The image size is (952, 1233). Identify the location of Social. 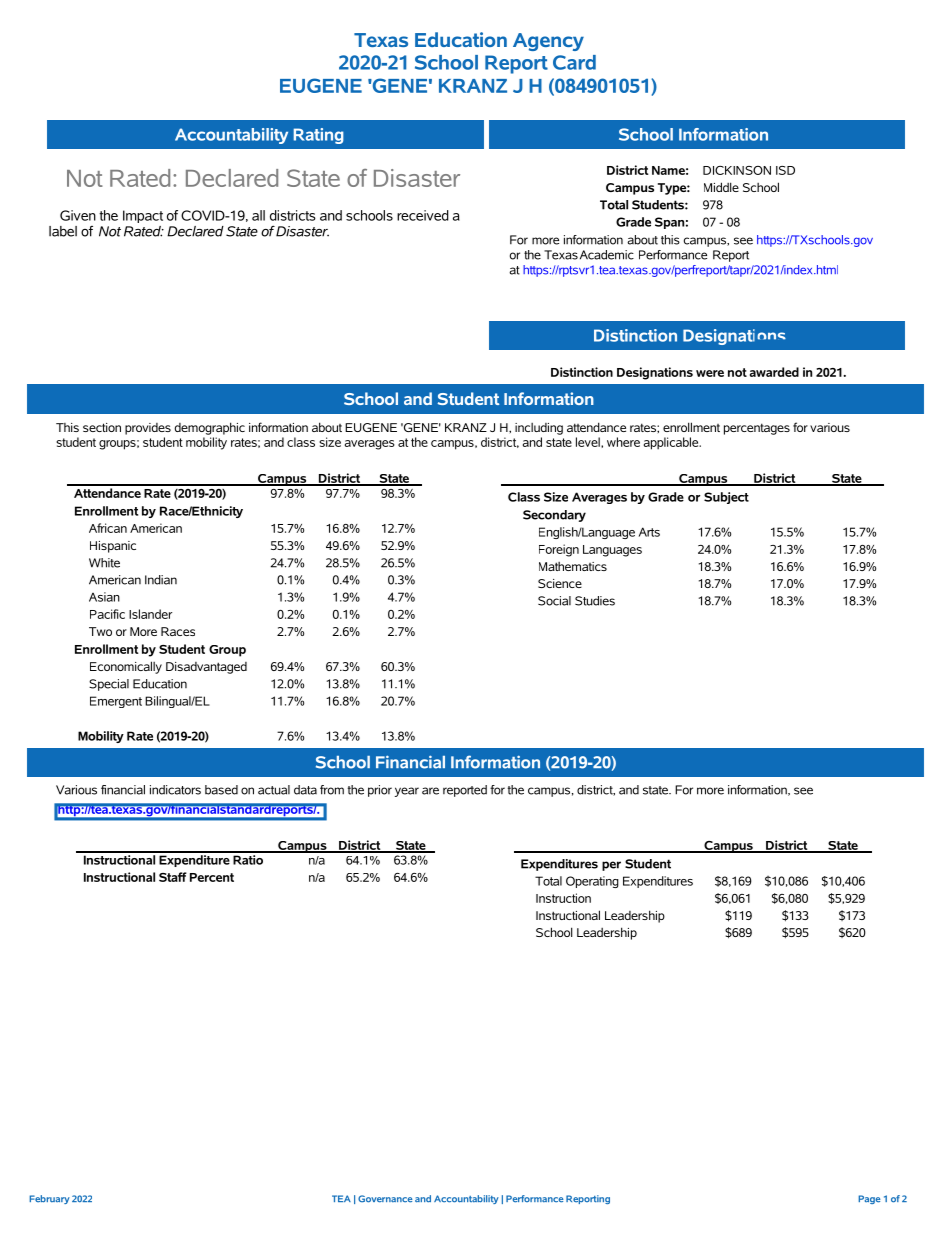
(554, 601).
